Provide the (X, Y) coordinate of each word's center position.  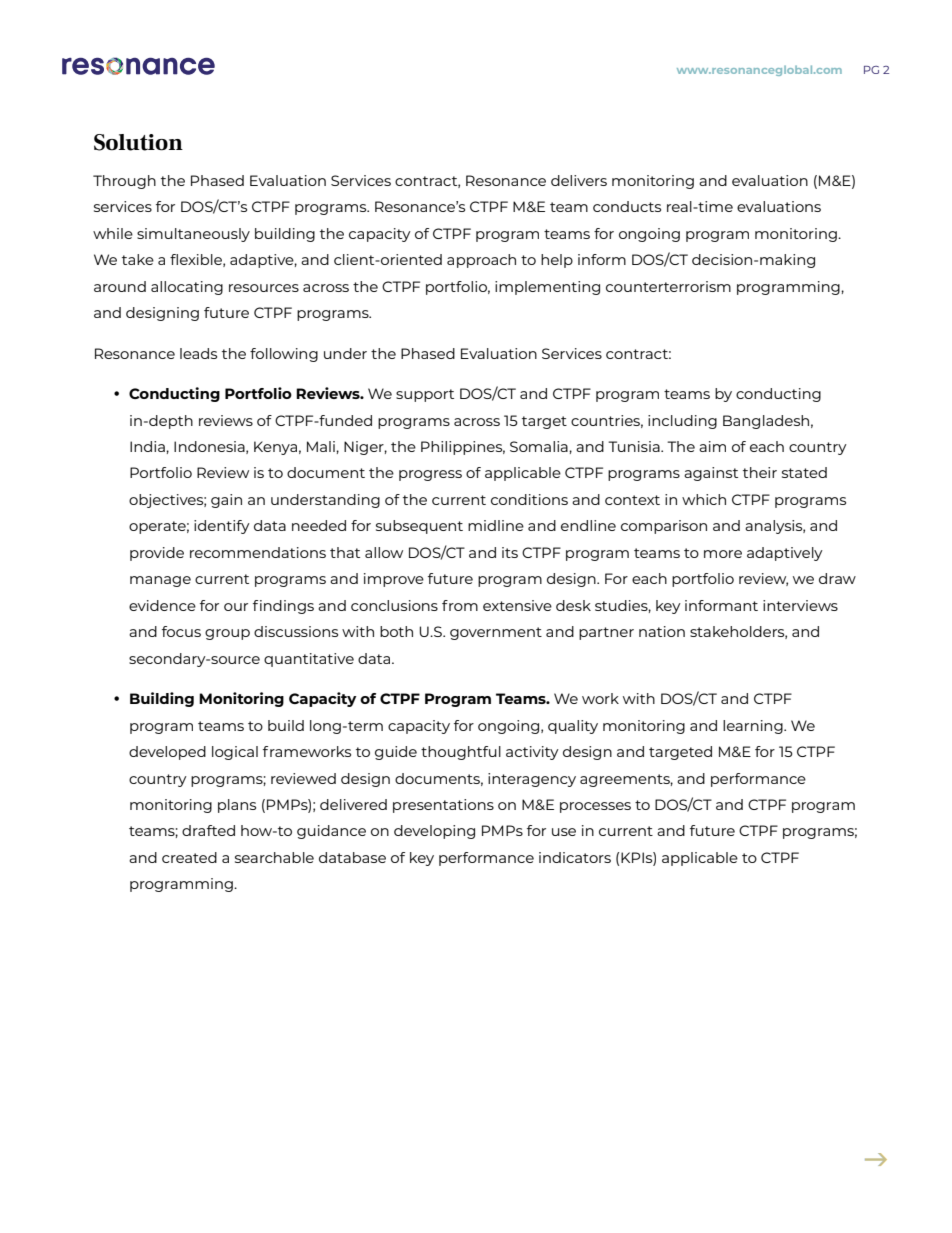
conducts (627, 206)
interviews (800, 605)
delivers (579, 180)
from (460, 605)
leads (198, 353)
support (425, 395)
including (682, 422)
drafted (208, 830)
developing (434, 832)
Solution (138, 142)
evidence (162, 605)
